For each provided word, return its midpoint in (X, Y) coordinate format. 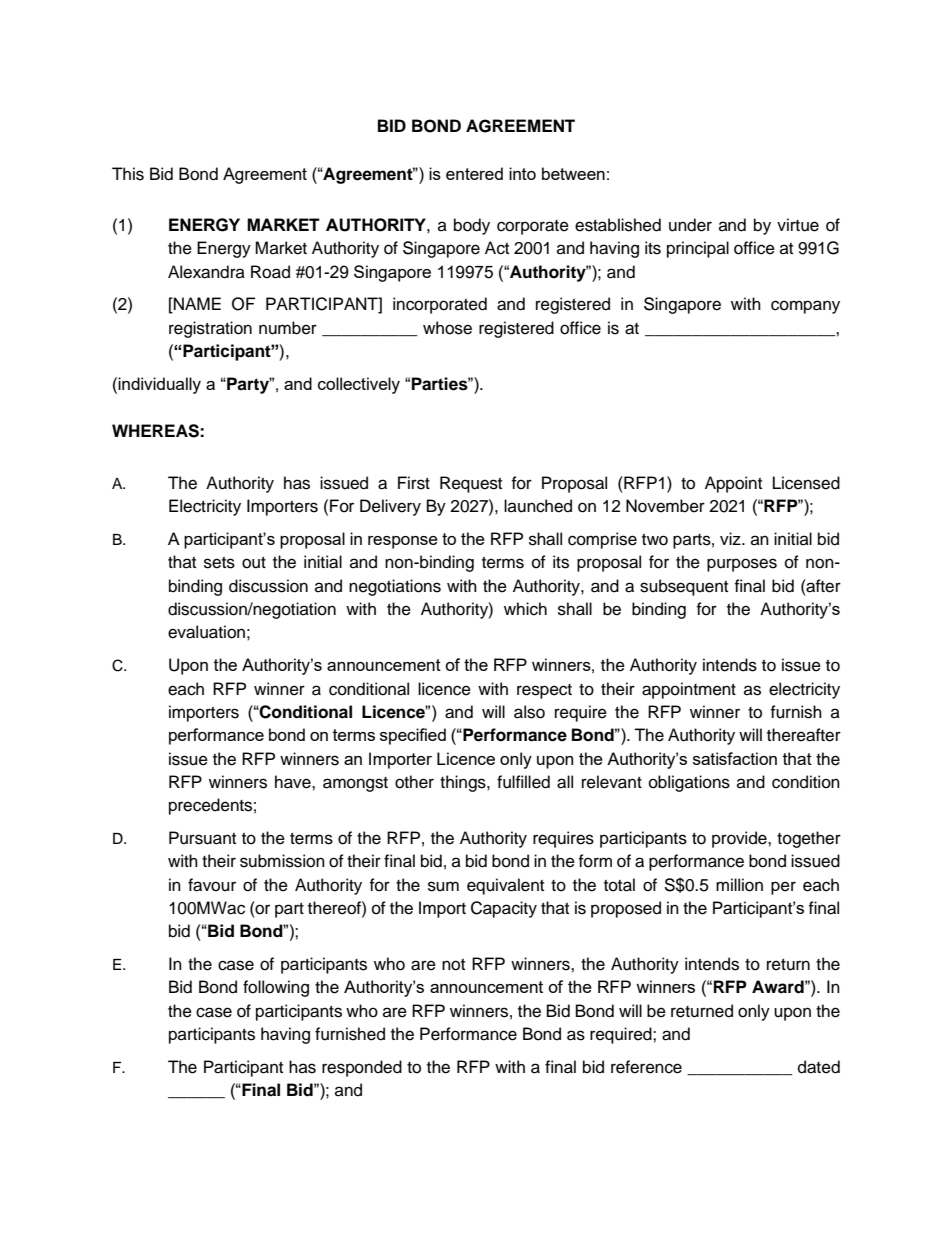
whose (447, 328)
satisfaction (735, 758)
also (529, 712)
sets (219, 563)
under (690, 225)
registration (210, 329)
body (472, 226)
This (128, 174)
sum (443, 886)
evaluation (206, 632)
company (805, 307)
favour (212, 885)
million (739, 885)
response (403, 542)
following (276, 988)
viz (731, 538)
